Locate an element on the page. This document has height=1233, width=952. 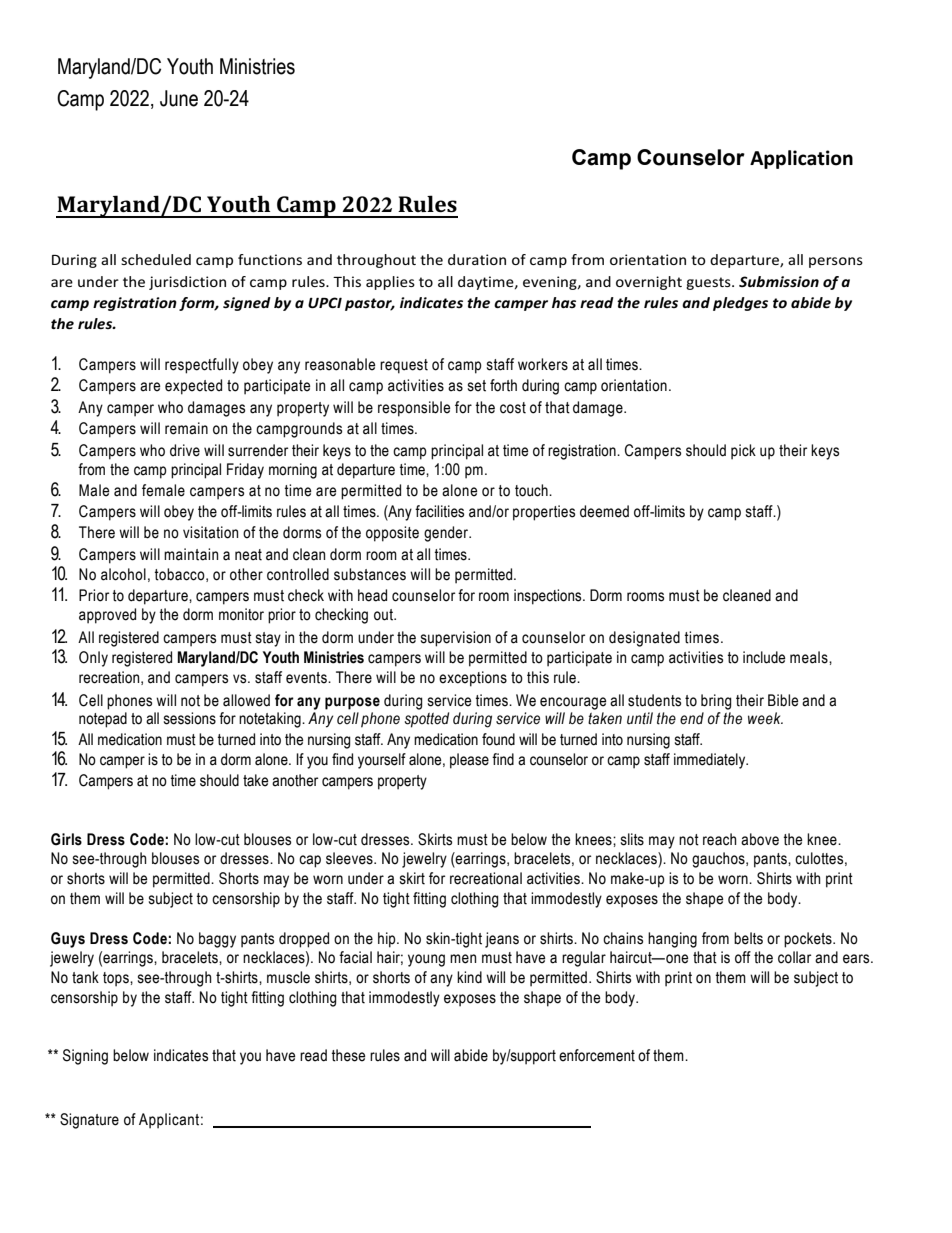
respectfully is located at coordinates (202, 366).
